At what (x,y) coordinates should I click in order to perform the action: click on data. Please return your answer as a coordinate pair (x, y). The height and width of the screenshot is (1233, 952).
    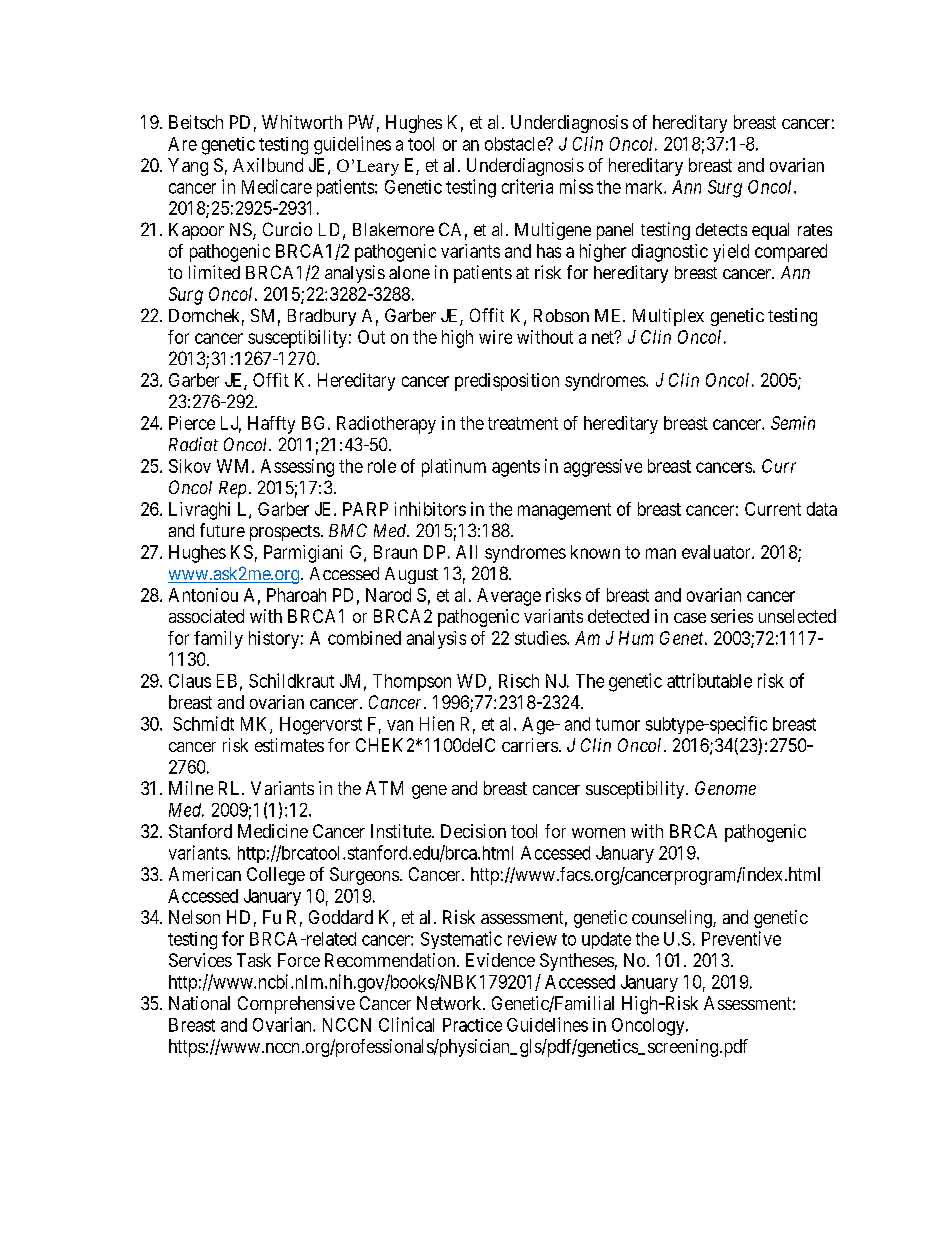
    Looking at the image, I should click on (822, 509).
